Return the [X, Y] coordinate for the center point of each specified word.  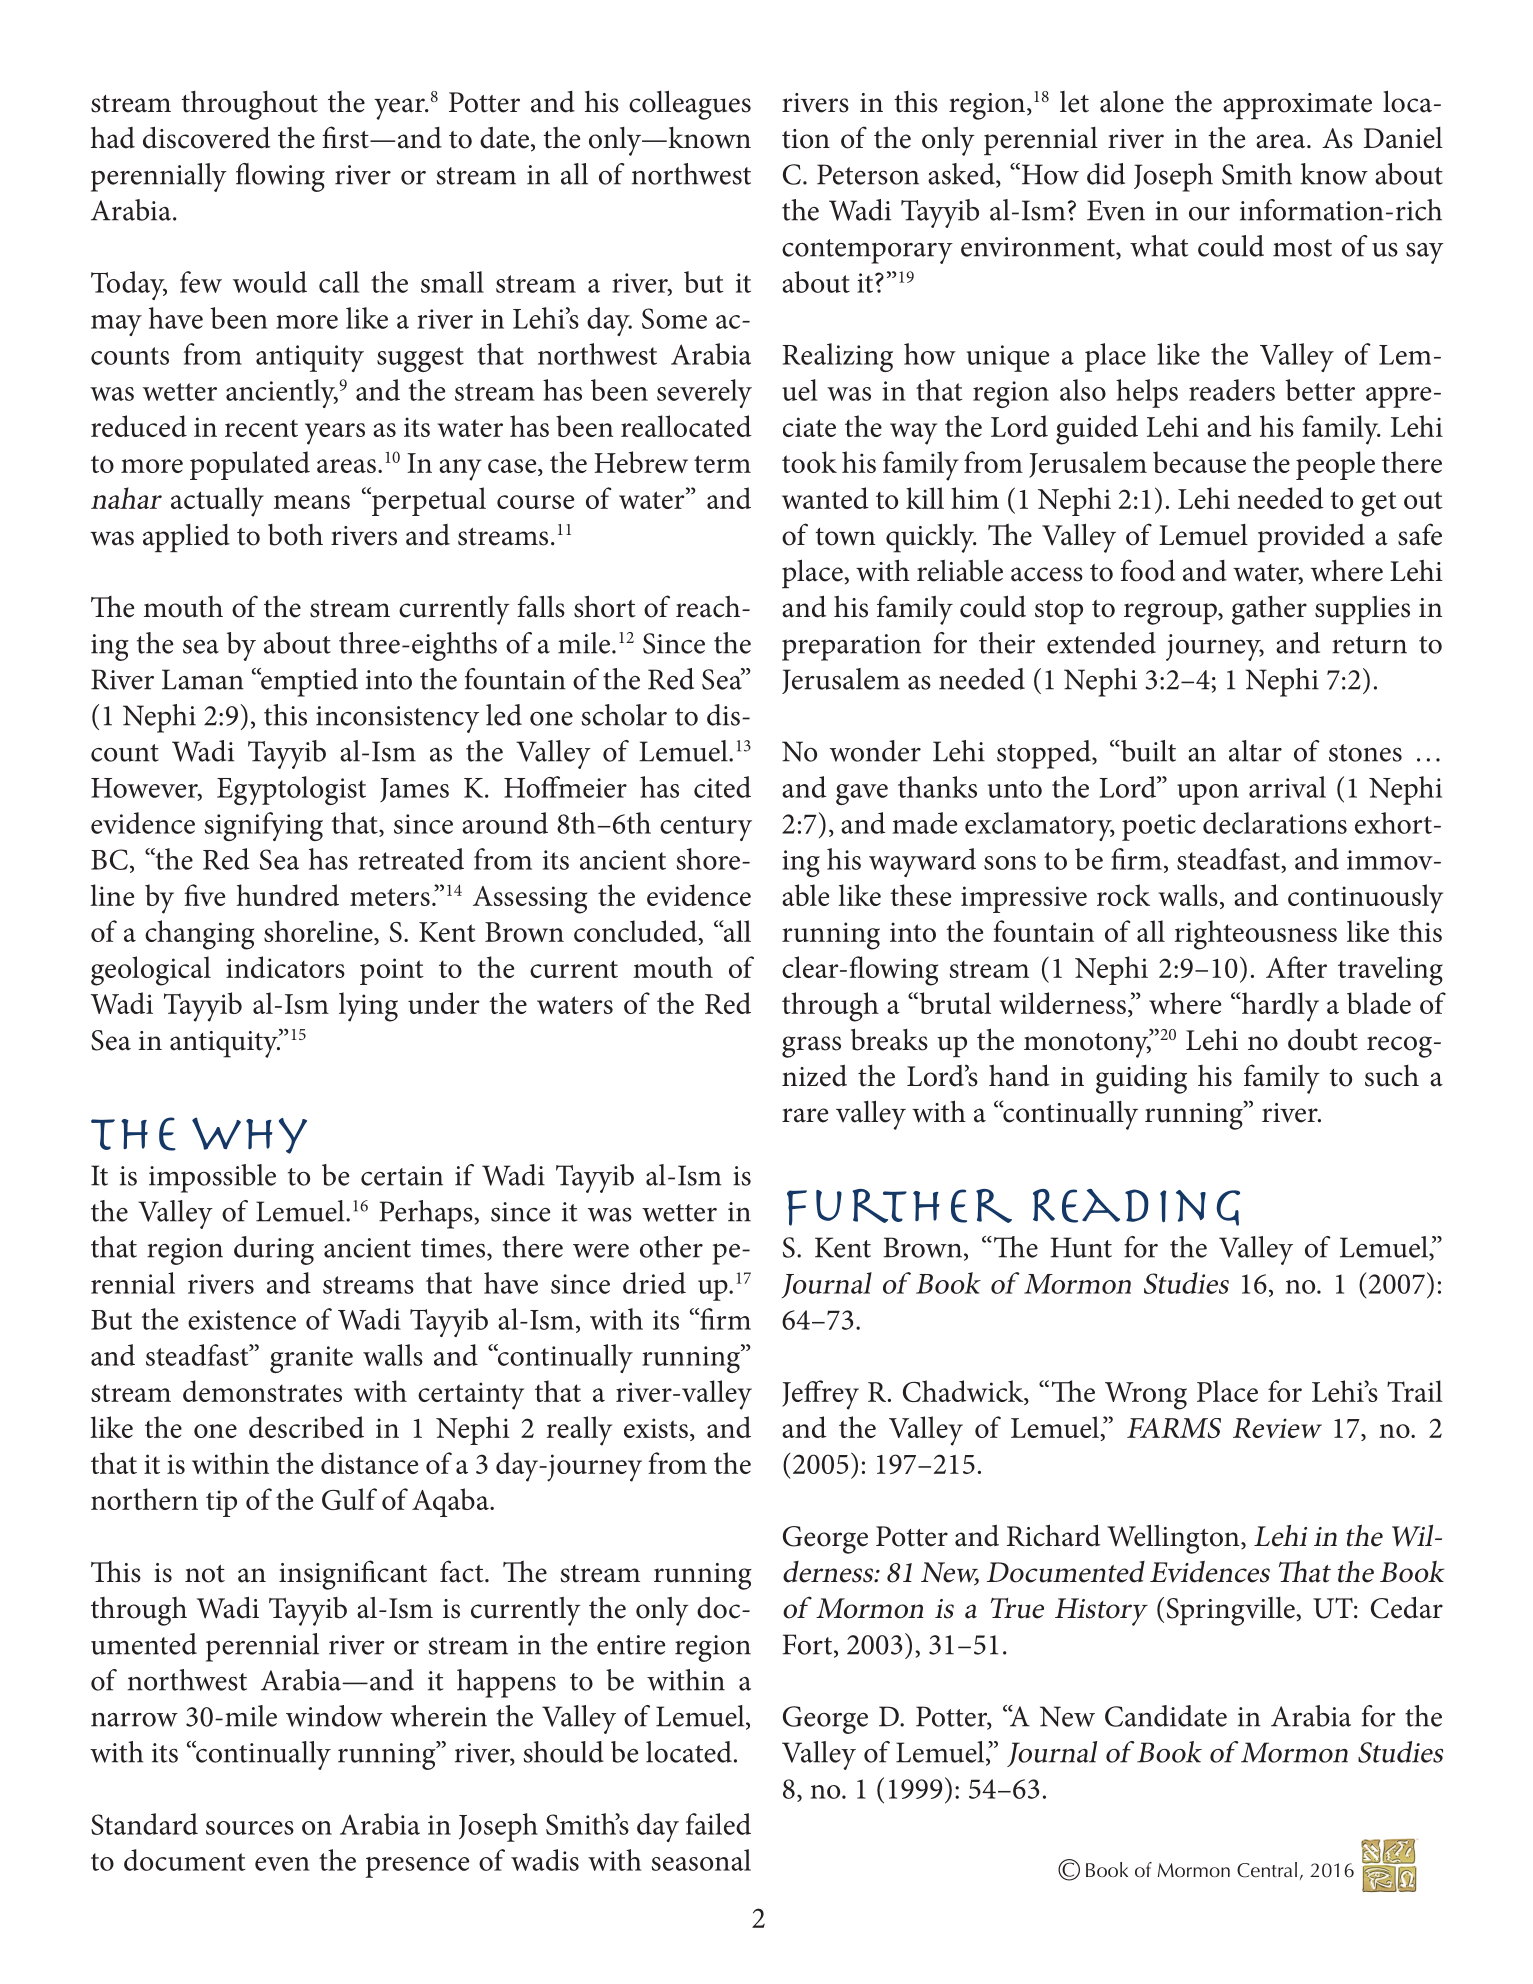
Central [1267, 1870]
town [845, 537]
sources [250, 1828]
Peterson [868, 174]
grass [811, 1047]
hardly [1279, 1007]
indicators [285, 967]
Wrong [1146, 1396]
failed [718, 1824]
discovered [206, 137]
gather [1269, 610]
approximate [1297, 106]
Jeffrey [820, 1395]
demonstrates [262, 1391]
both [295, 535]
